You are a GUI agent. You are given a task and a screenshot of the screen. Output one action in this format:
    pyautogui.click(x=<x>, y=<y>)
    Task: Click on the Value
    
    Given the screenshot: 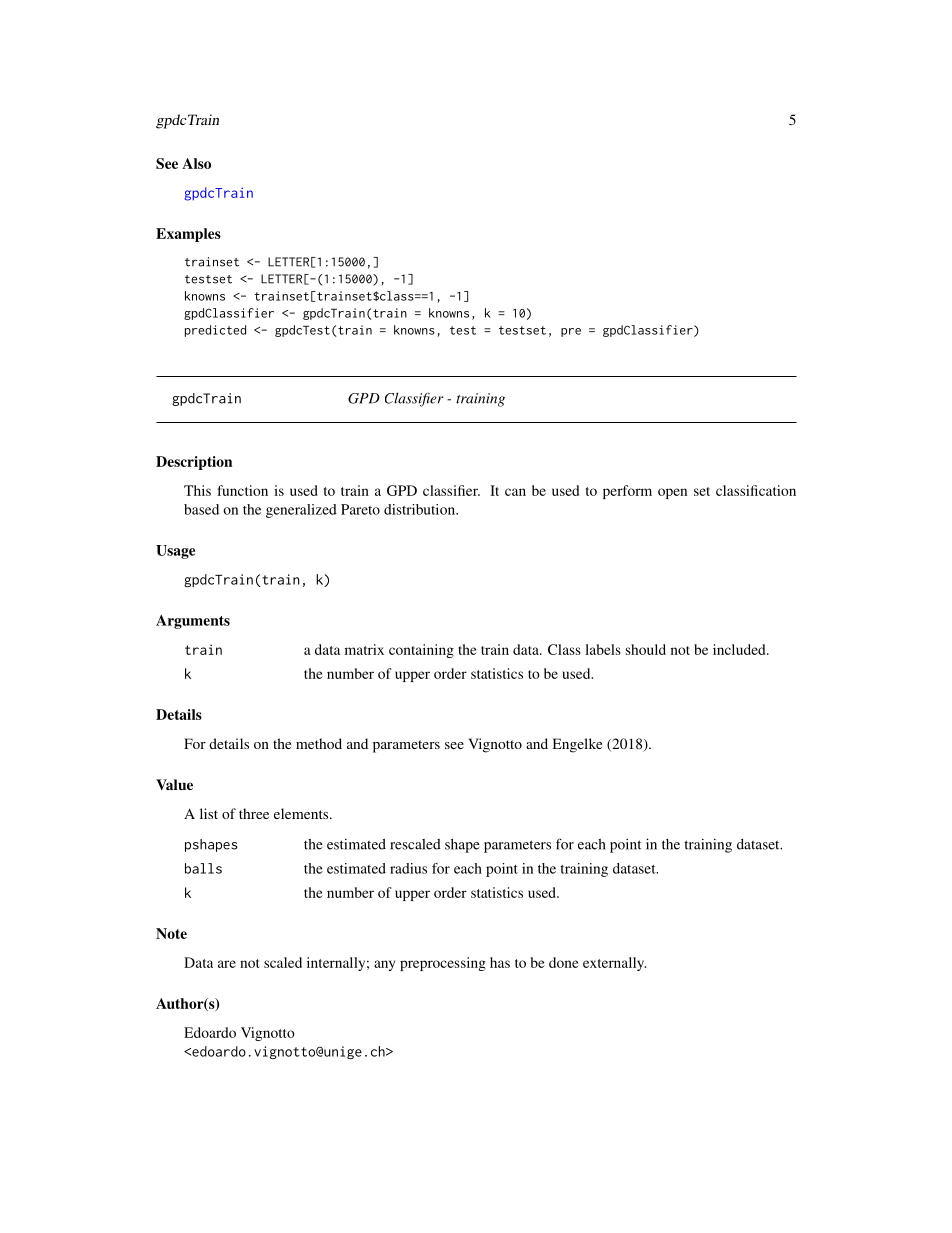 What is the action you would take?
    pyautogui.click(x=174, y=784)
